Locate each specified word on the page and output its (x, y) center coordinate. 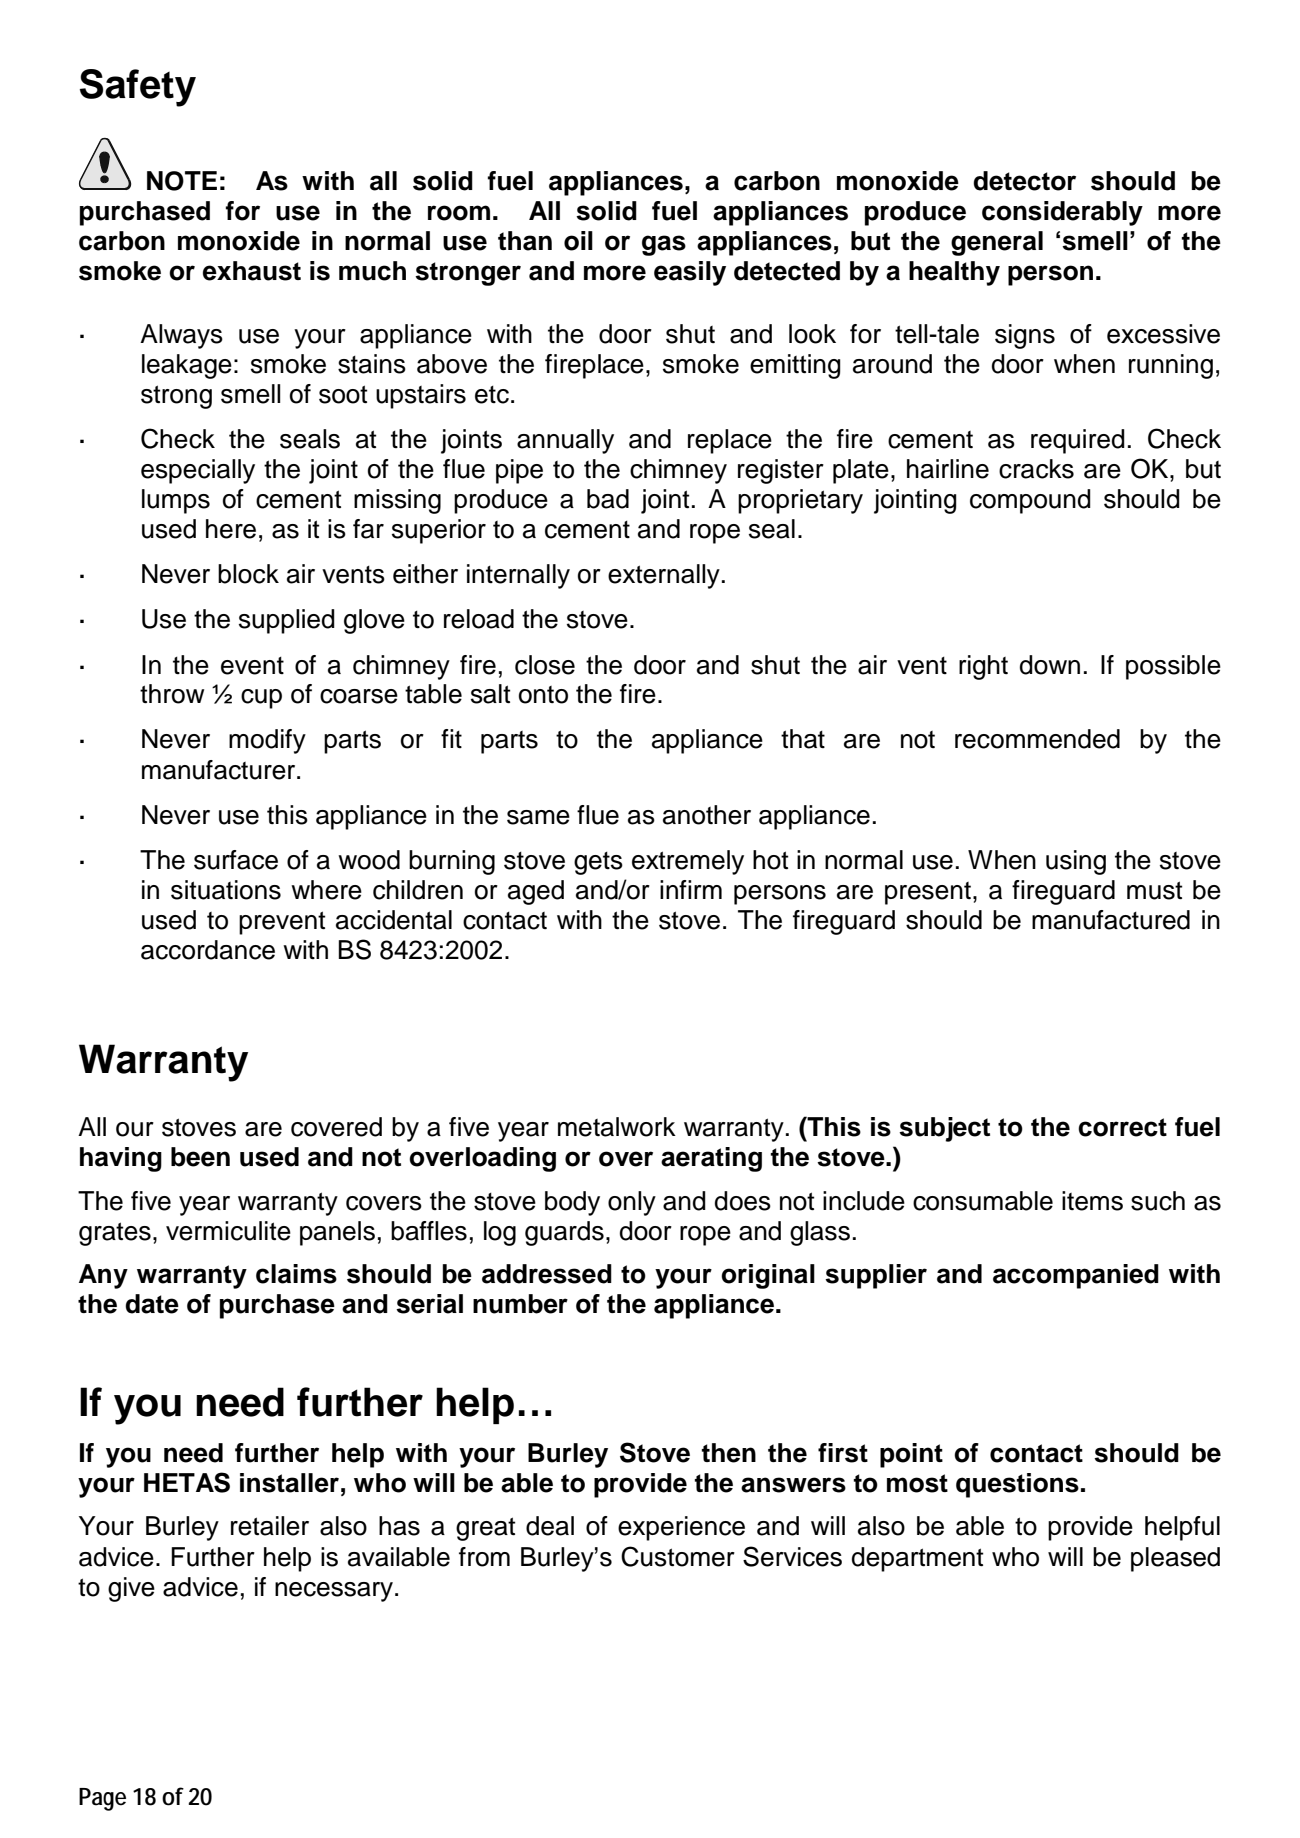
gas (664, 245)
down (1050, 665)
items (1092, 1201)
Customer (678, 1556)
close (545, 665)
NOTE (182, 181)
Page (102, 1799)
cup (261, 699)
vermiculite (228, 1231)
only (632, 1203)
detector (1024, 181)
